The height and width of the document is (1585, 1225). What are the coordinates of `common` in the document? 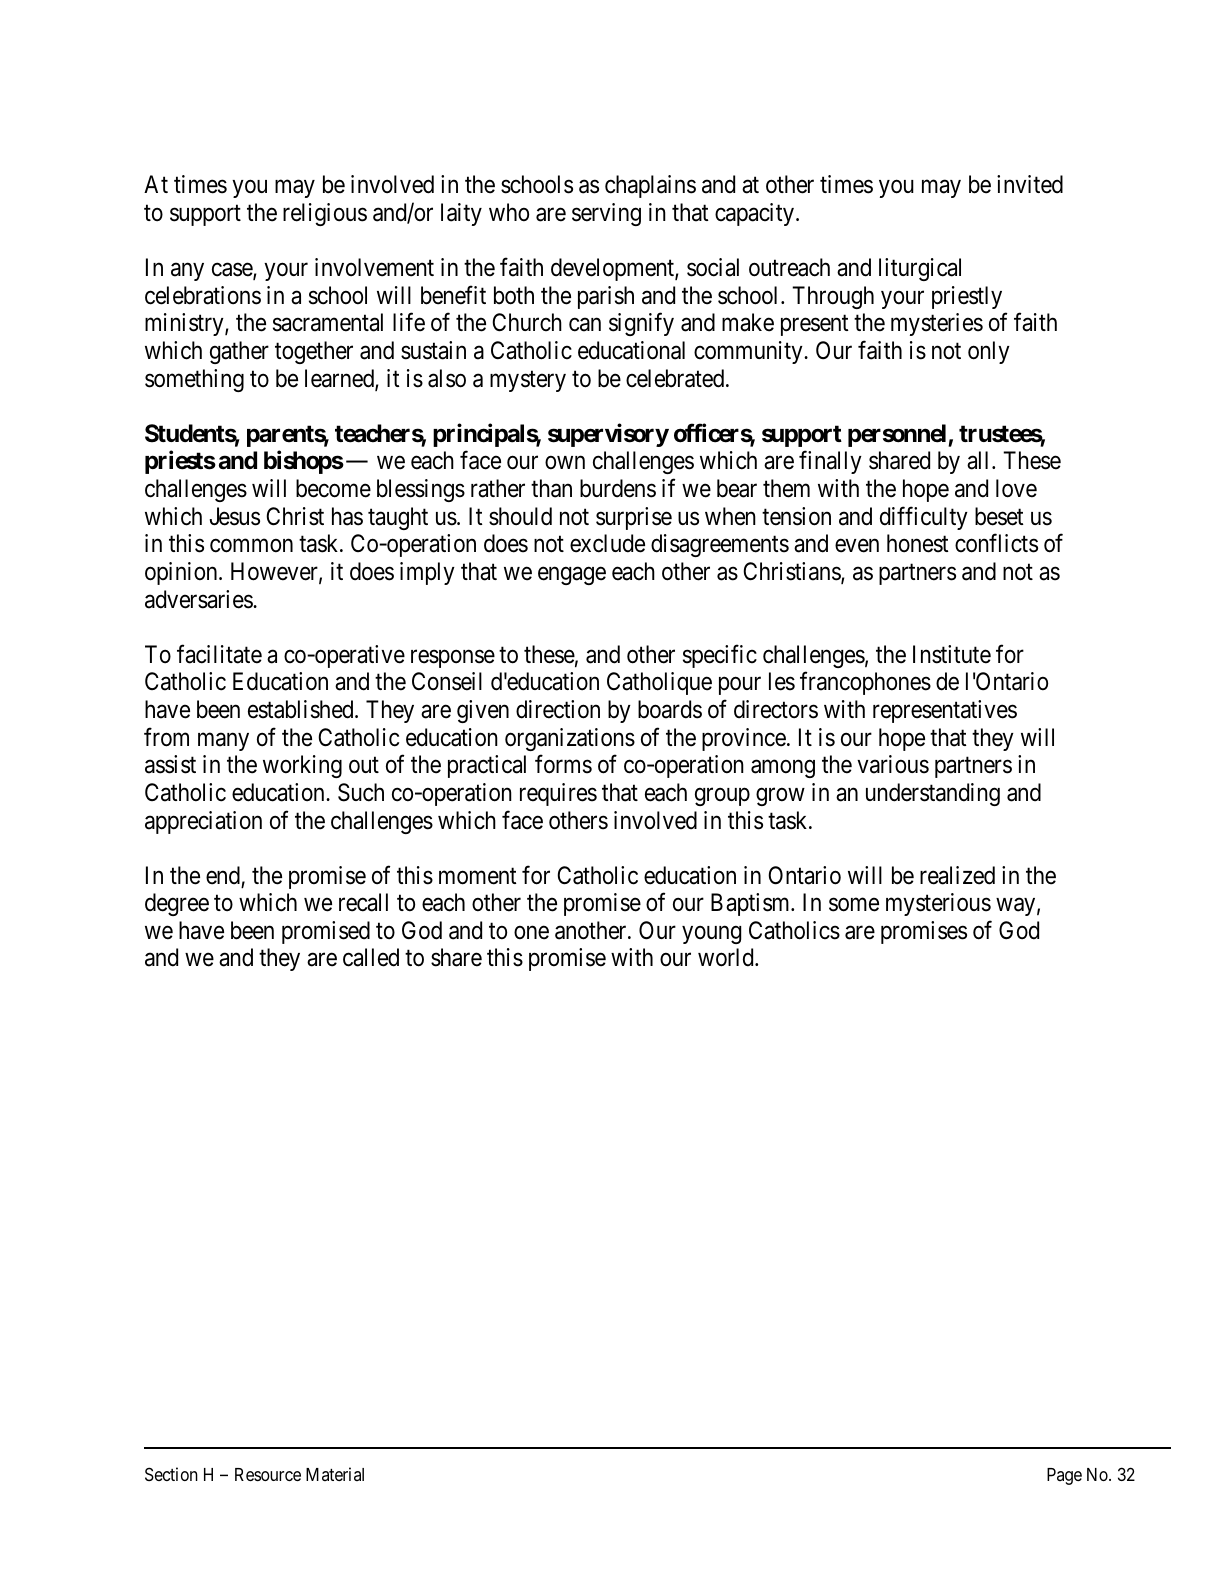 It's located at (251, 546).
